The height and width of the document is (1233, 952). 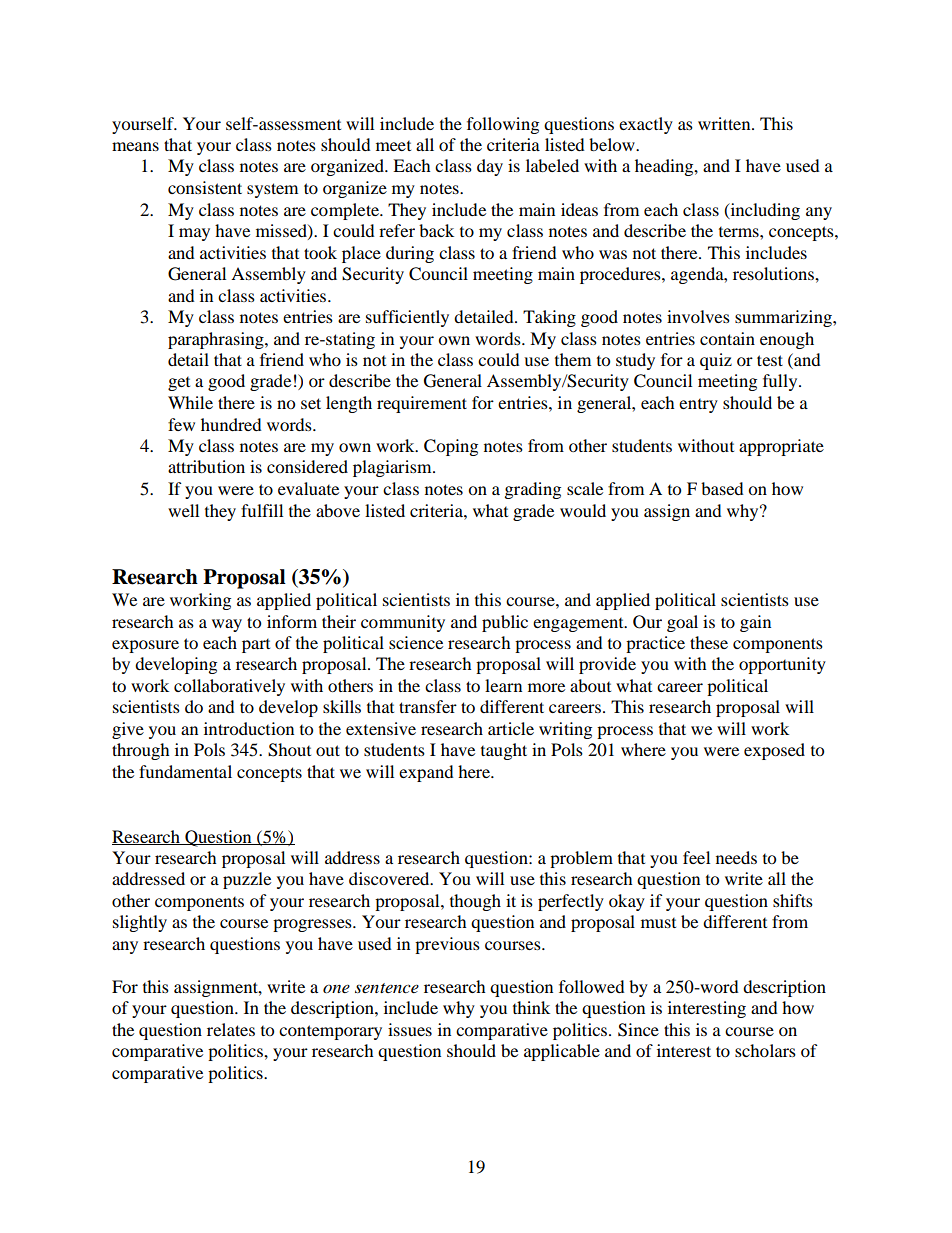 I want to click on relates, so click(x=231, y=1029).
